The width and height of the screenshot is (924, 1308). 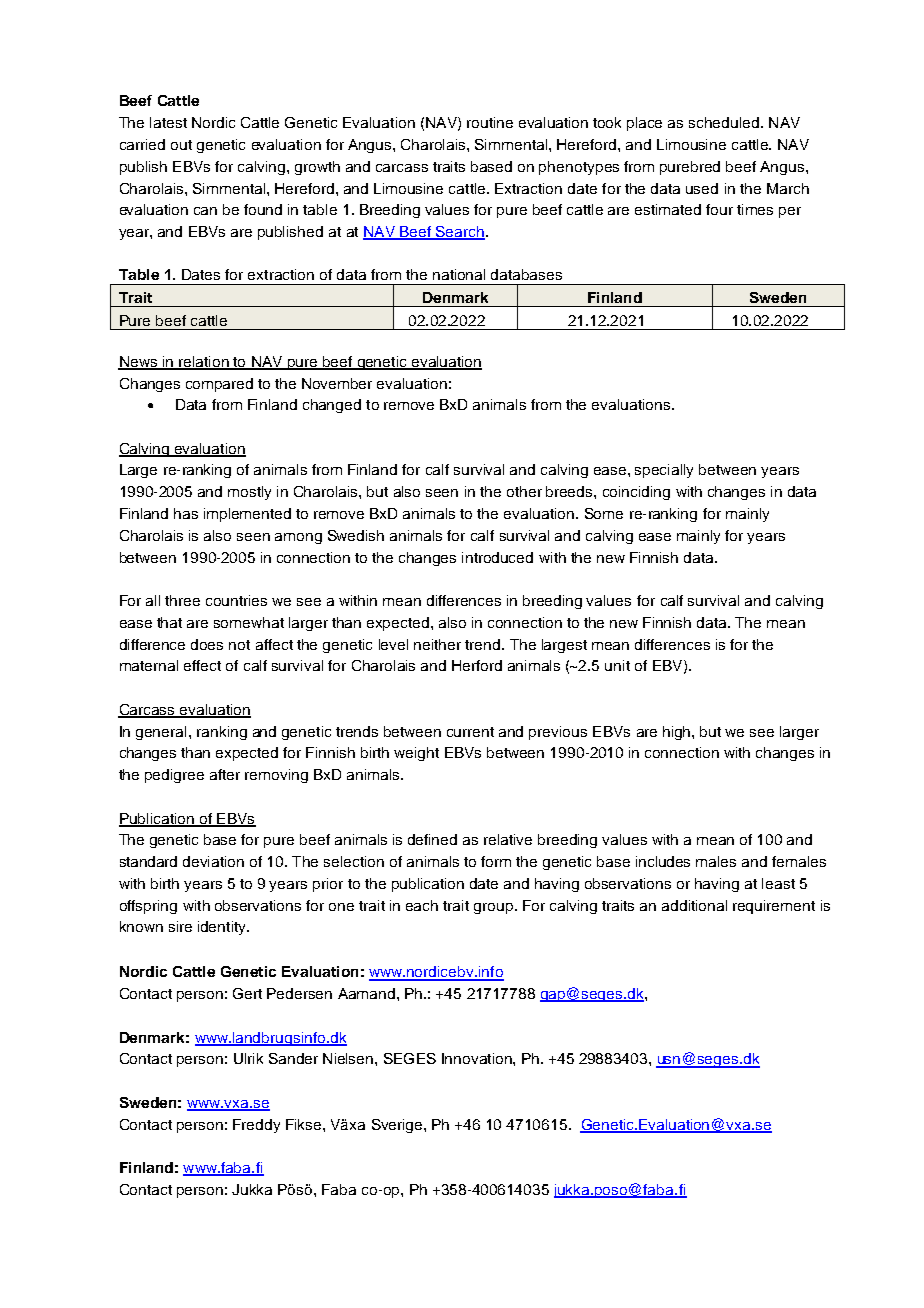 What do you see at coordinates (168, 122) in the screenshot?
I see `latest` at bounding box center [168, 122].
